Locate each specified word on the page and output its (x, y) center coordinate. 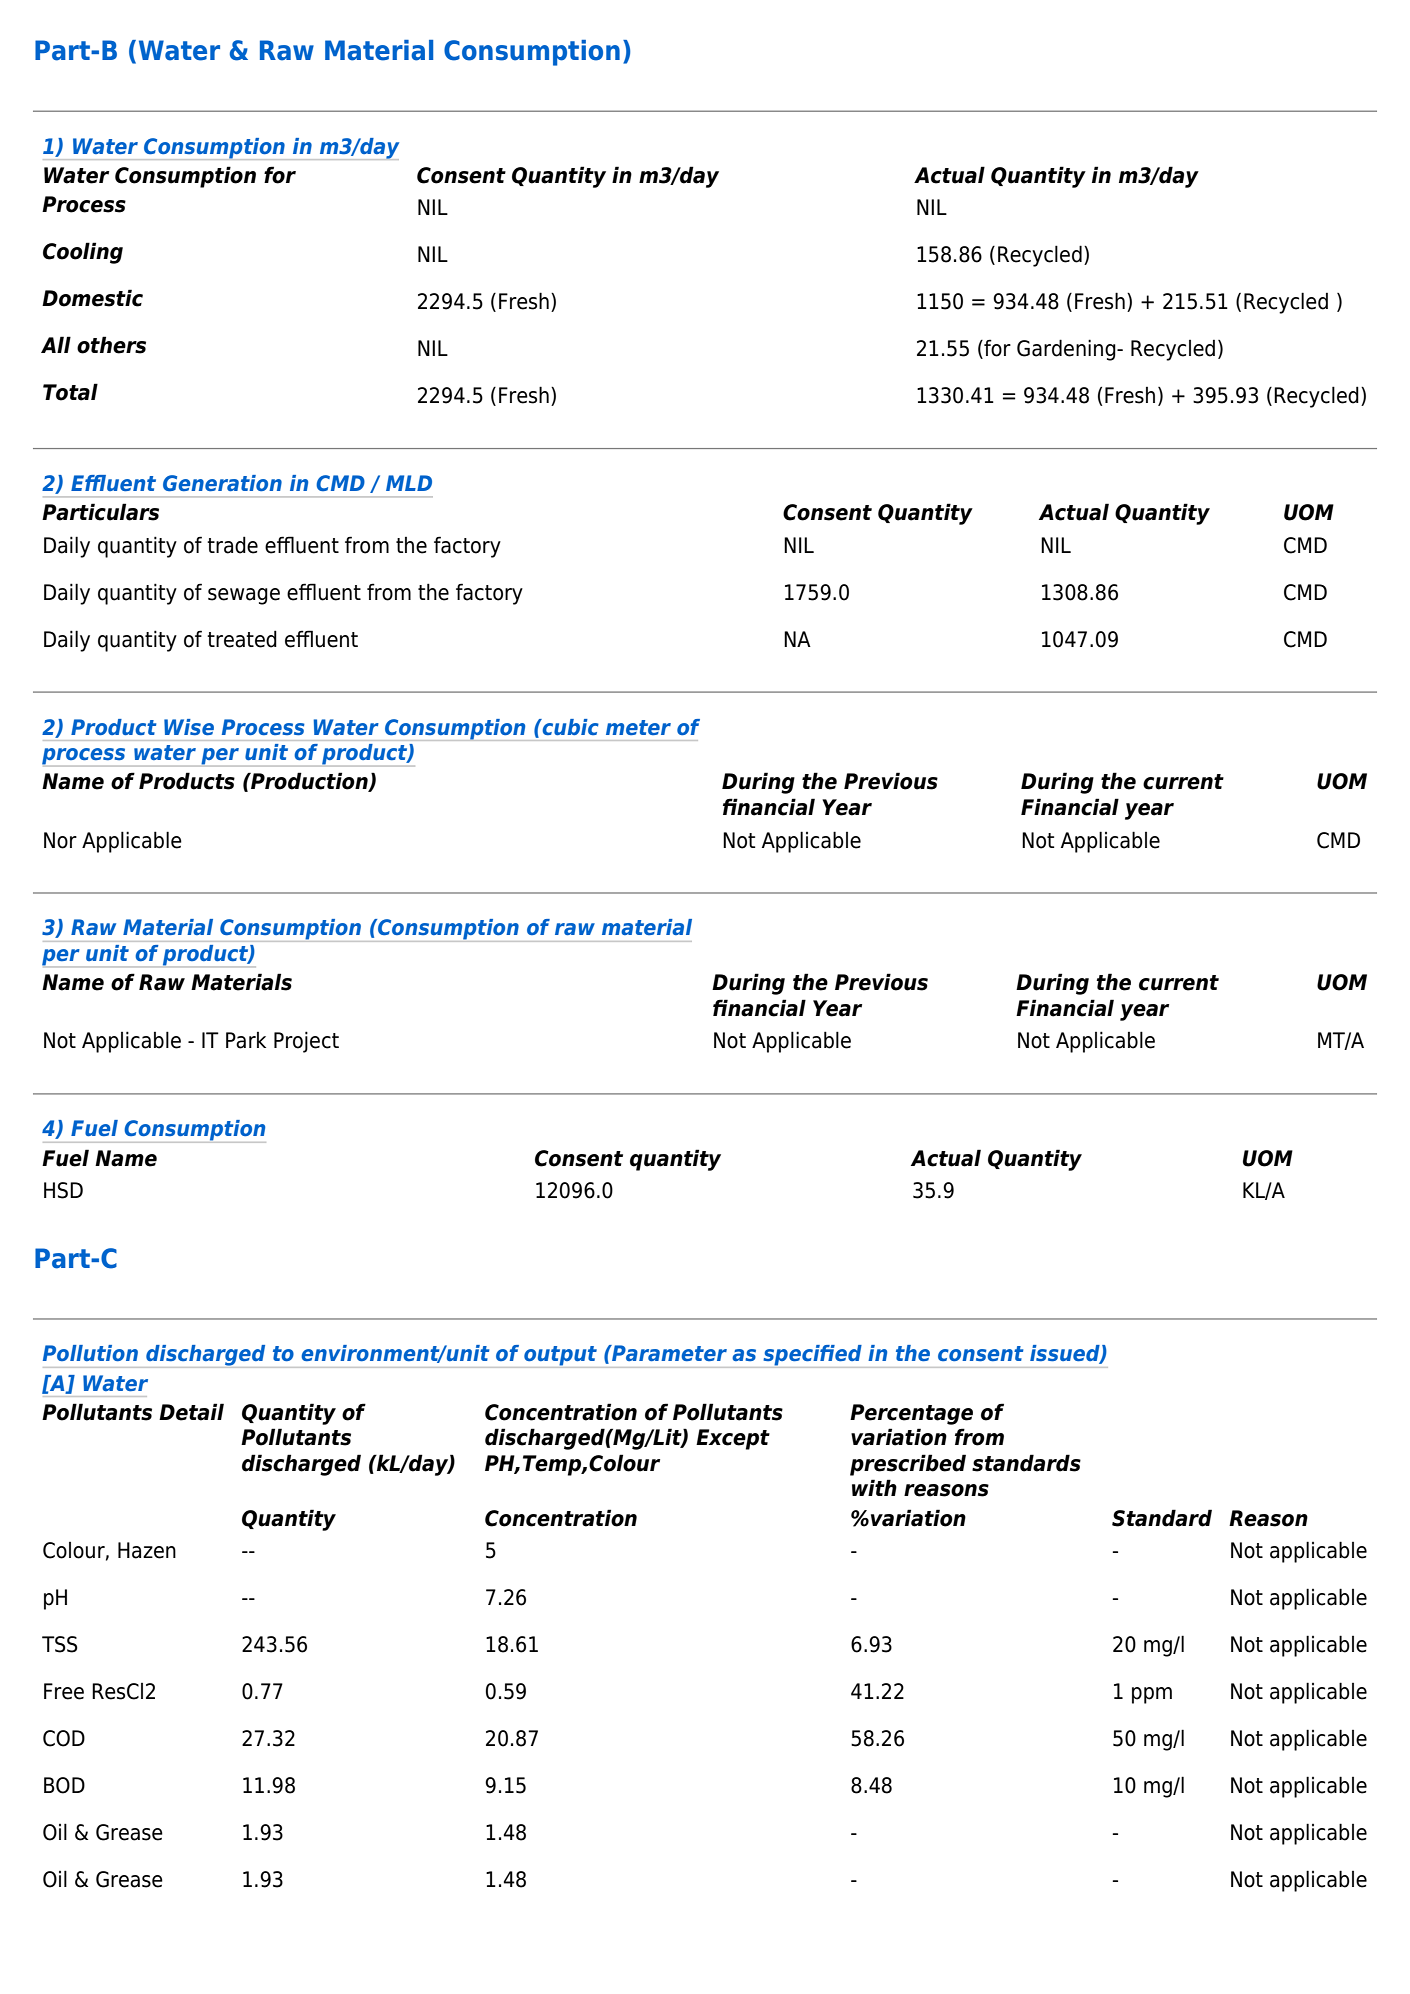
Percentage (911, 1414)
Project (306, 1042)
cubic (569, 727)
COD (64, 1738)
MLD (409, 483)
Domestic (92, 298)
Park (246, 1040)
